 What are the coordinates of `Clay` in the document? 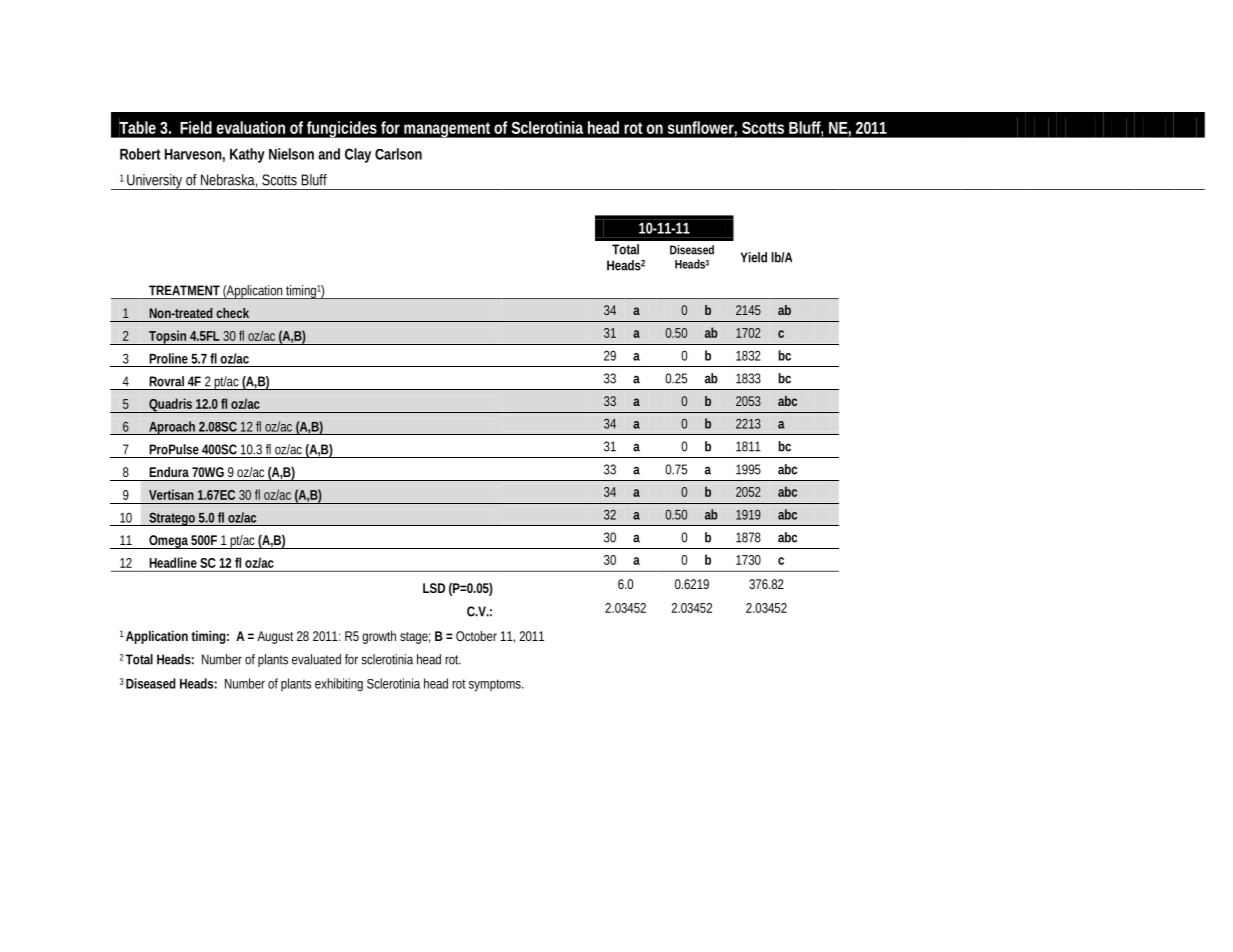 It's located at (358, 155).
